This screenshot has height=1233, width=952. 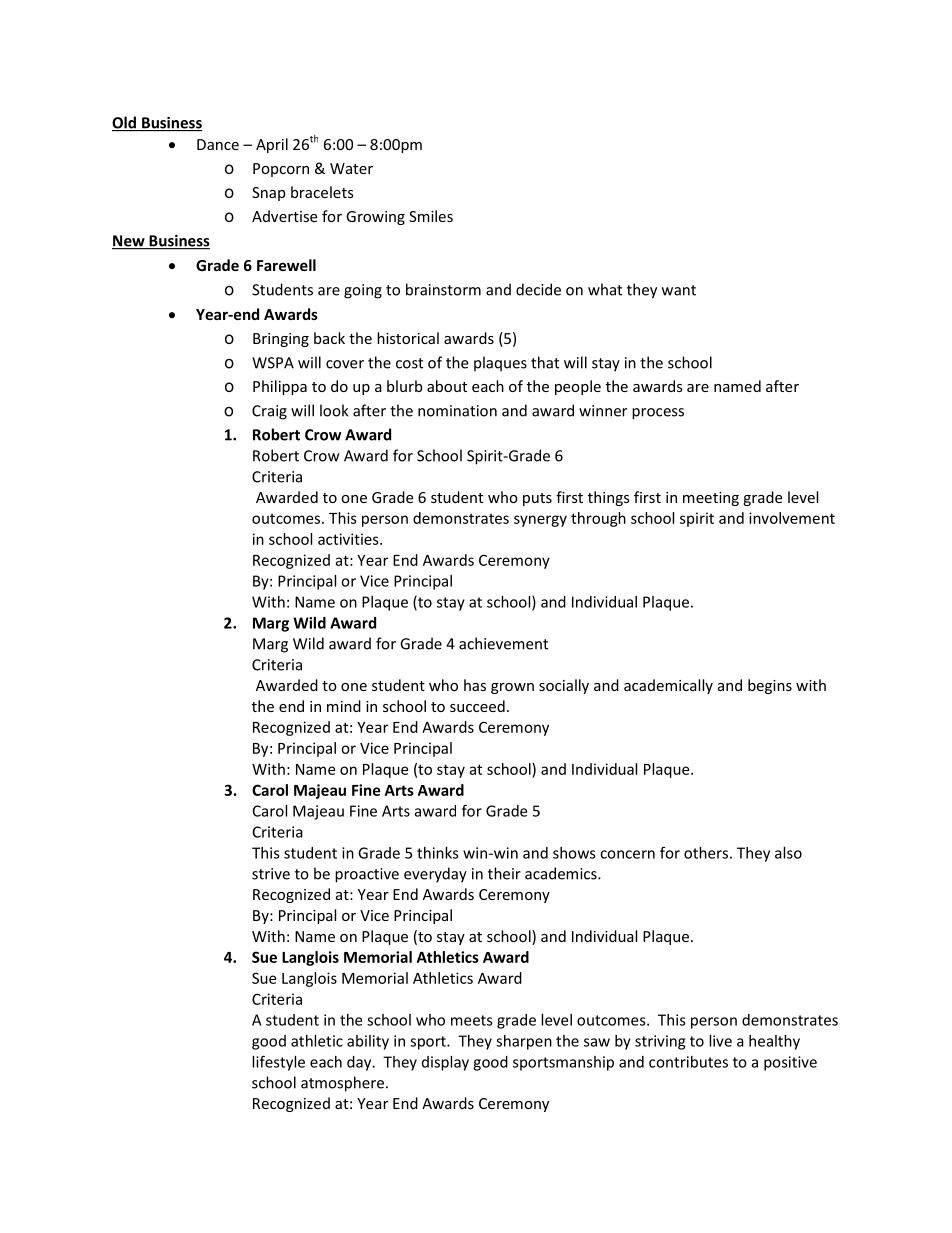 What do you see at coordinates (503, 643) in the screenshot?
I see `achievement` at bounding box center [503, 643].
